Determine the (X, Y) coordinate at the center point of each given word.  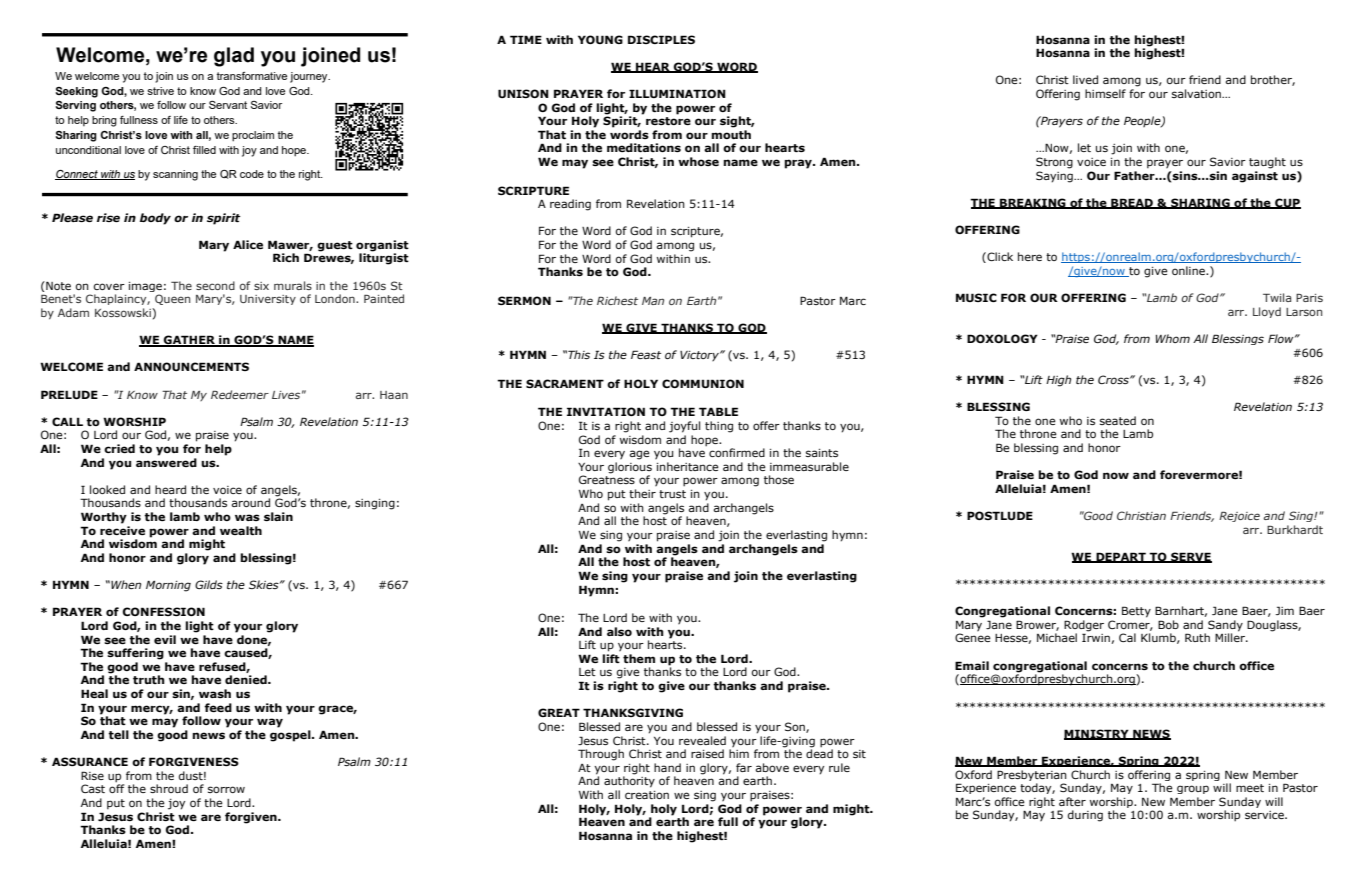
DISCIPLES (661, 39)
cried (119, 448)
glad (234, 57)
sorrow (226, 789)
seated (1118, 420)
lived (1085, 79)
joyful (684, 427)
